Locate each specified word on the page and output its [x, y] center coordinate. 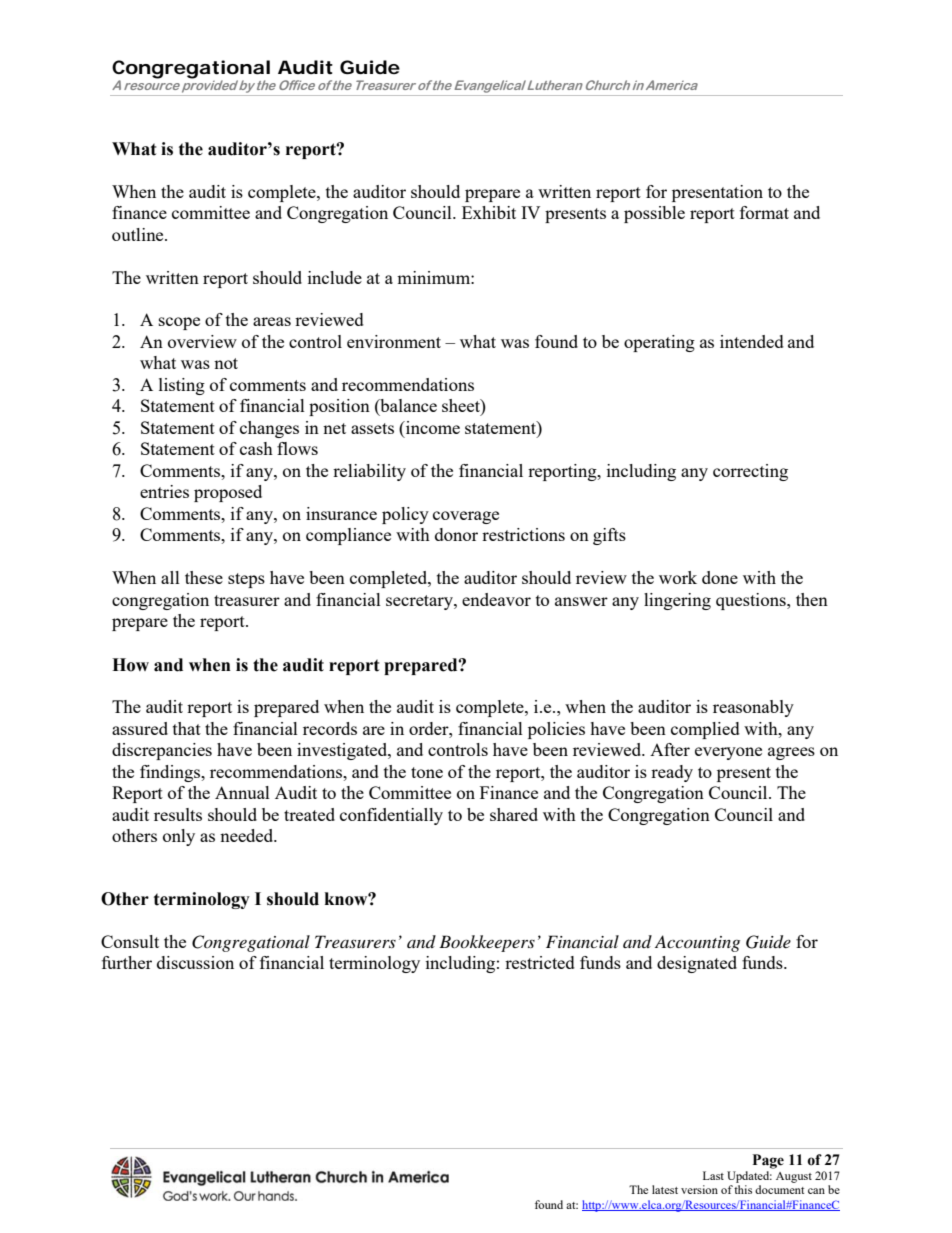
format [764, 212]
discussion [195, 962]
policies [556, 730]
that [187, 728]
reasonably [753, 708]
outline [139, 234]
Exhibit [489, 212]
